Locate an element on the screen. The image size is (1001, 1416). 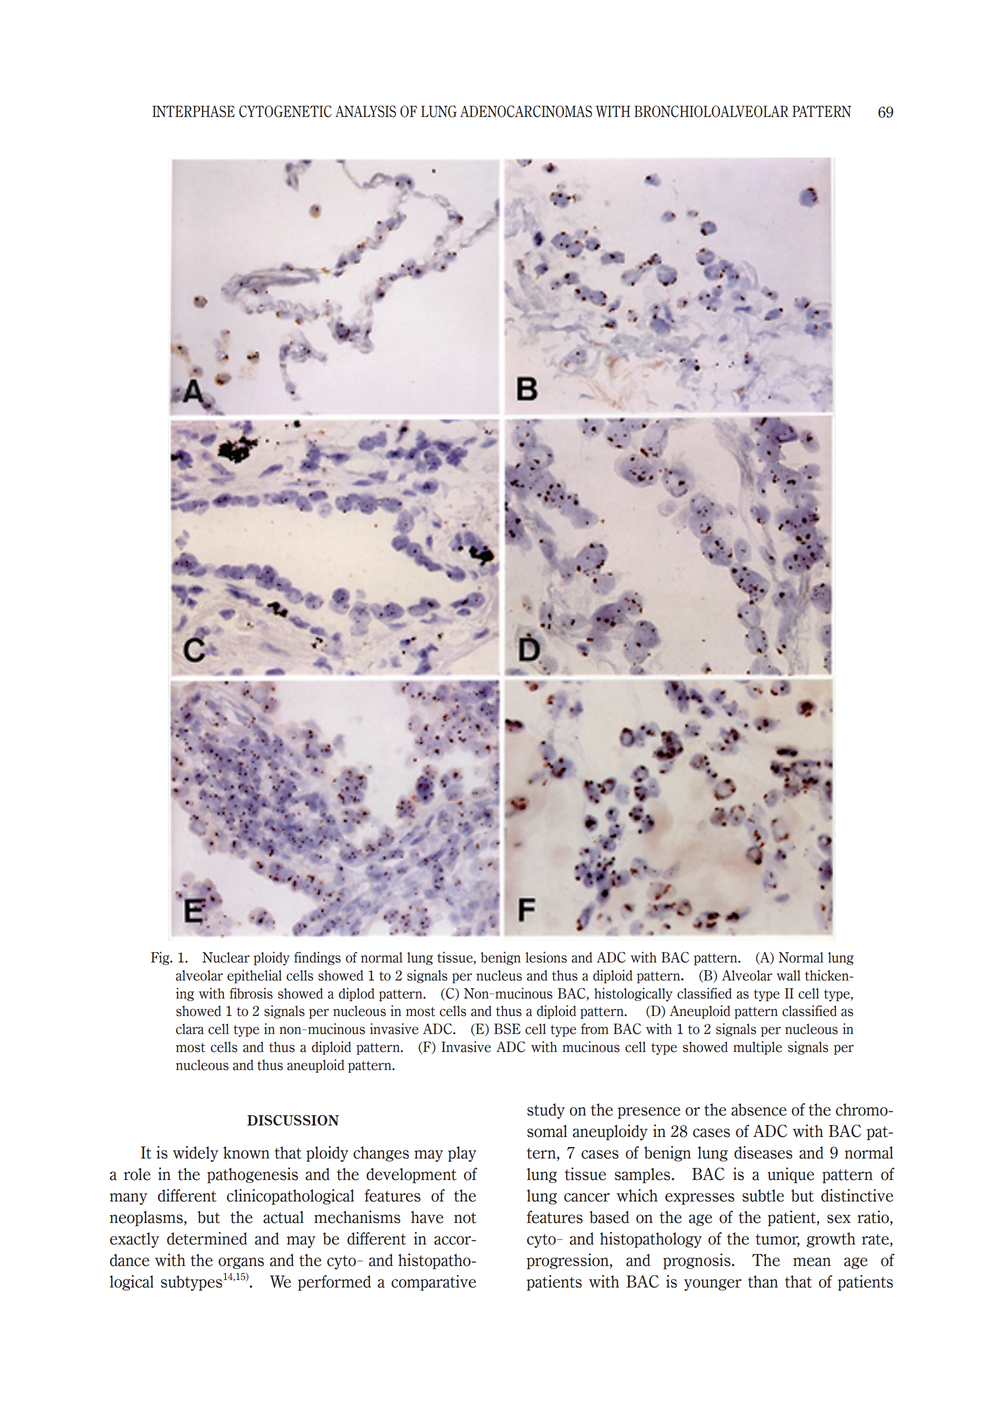
ANALYSIS is located at coordinates (365, 111).
